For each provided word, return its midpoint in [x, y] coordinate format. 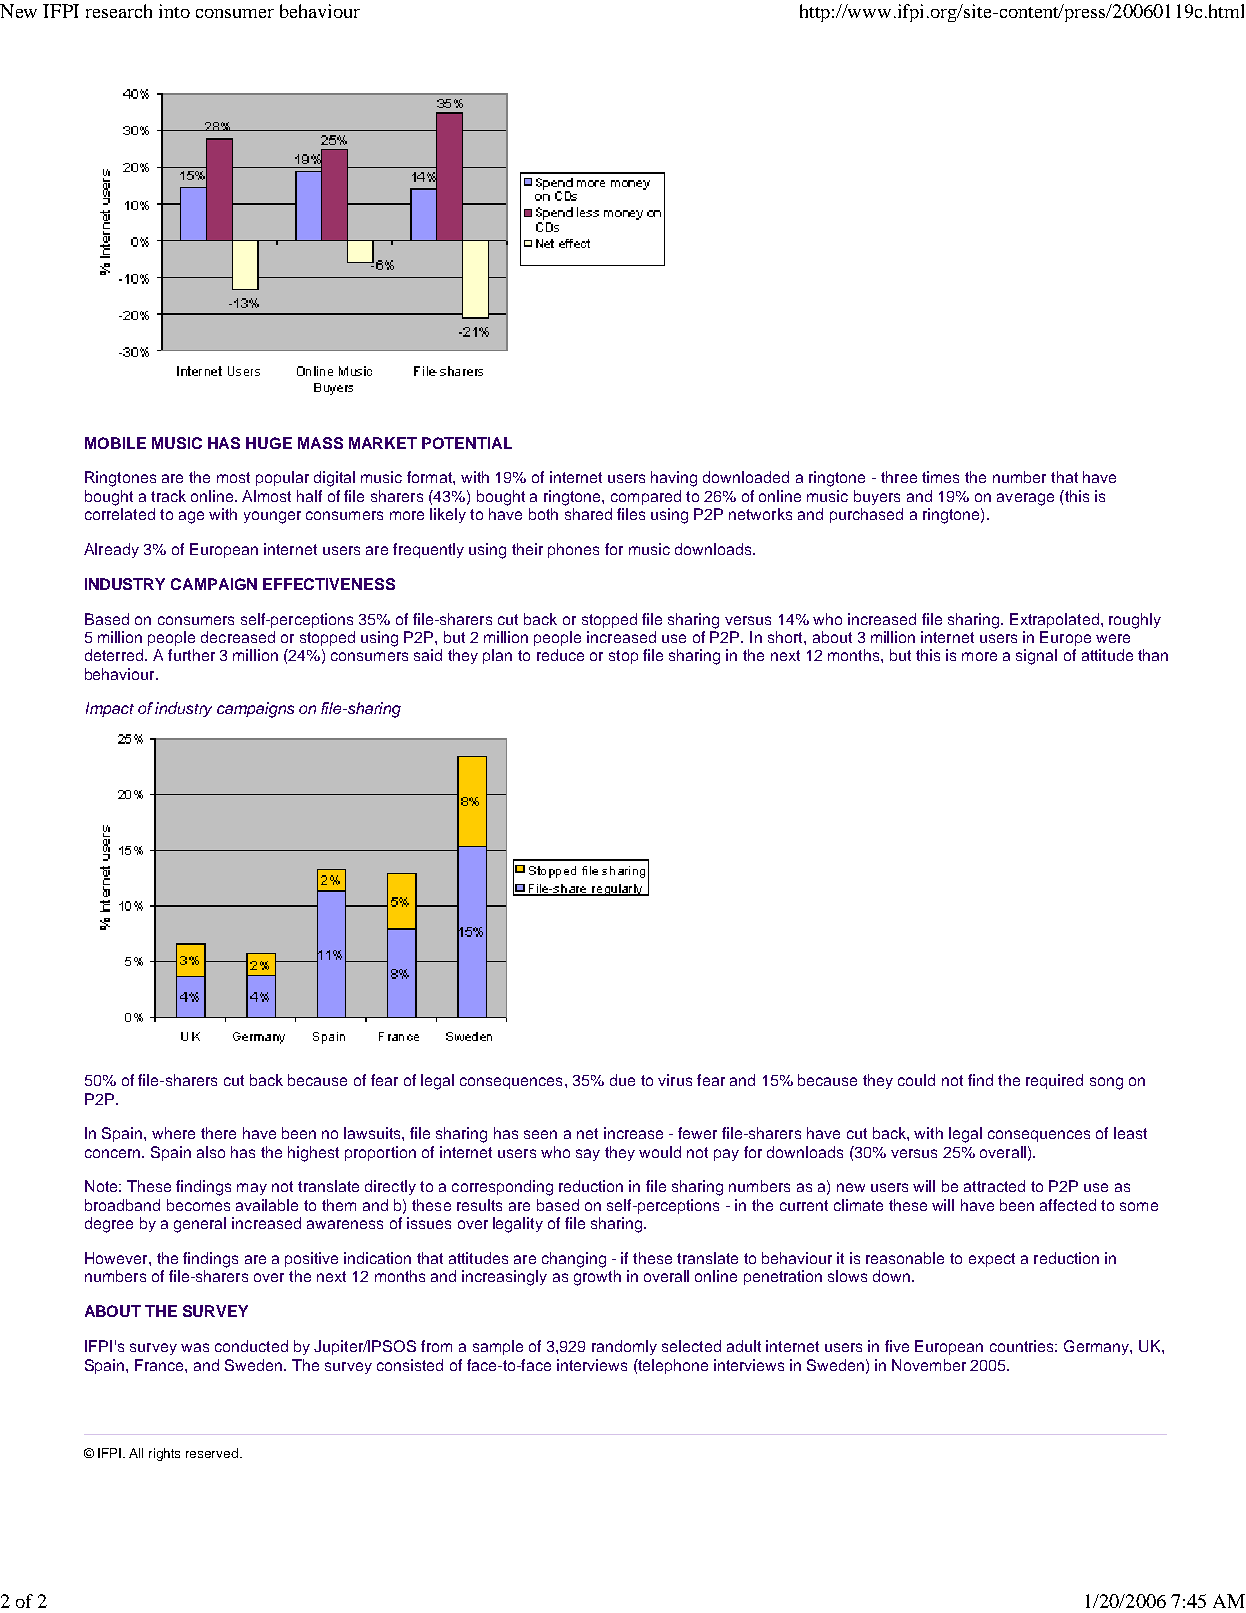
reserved [212, 1453]
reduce [560, 655]
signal [1036, 657]
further [191, 655]
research [119, 11]
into [174, 11]
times [940, 477]
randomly [624, 1347]
